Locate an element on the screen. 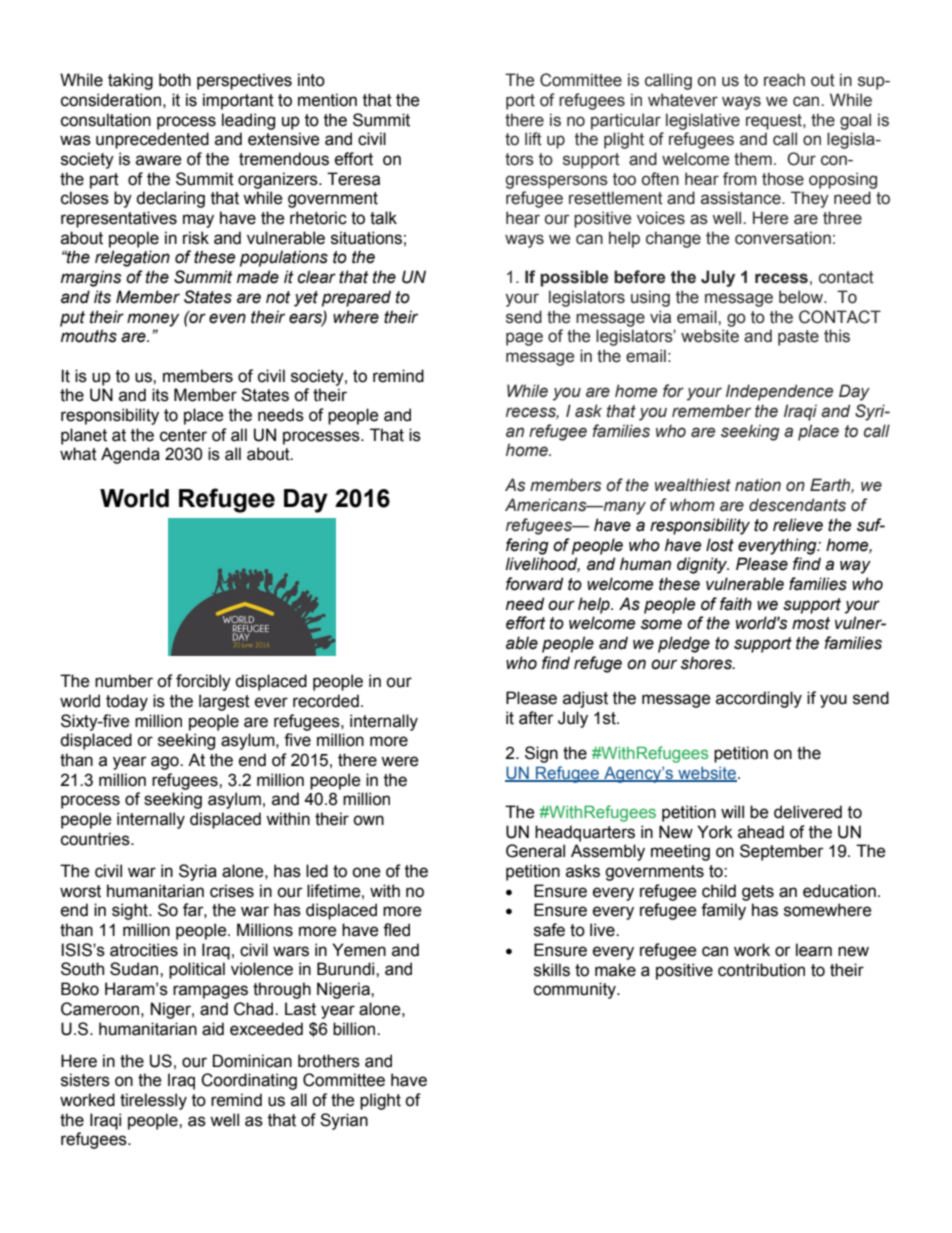 The width and height of the screenshot is (952, 1233). number is located at coordinates (124, 681).
